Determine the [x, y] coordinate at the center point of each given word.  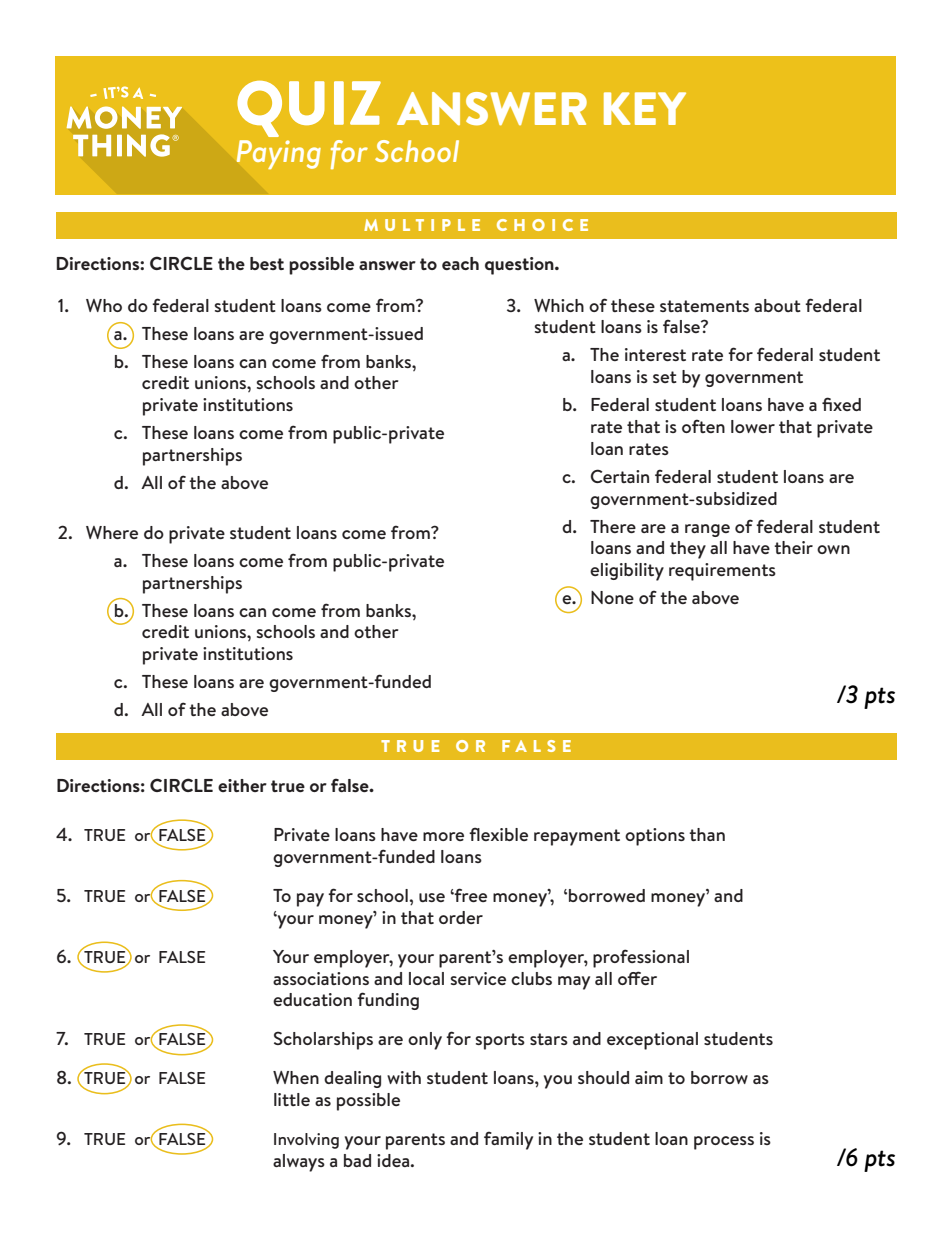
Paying [279, 154]
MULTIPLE [422, 225]
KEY [645, 108]
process [724, 1143]
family [508, 1140]
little [292, 1099]
